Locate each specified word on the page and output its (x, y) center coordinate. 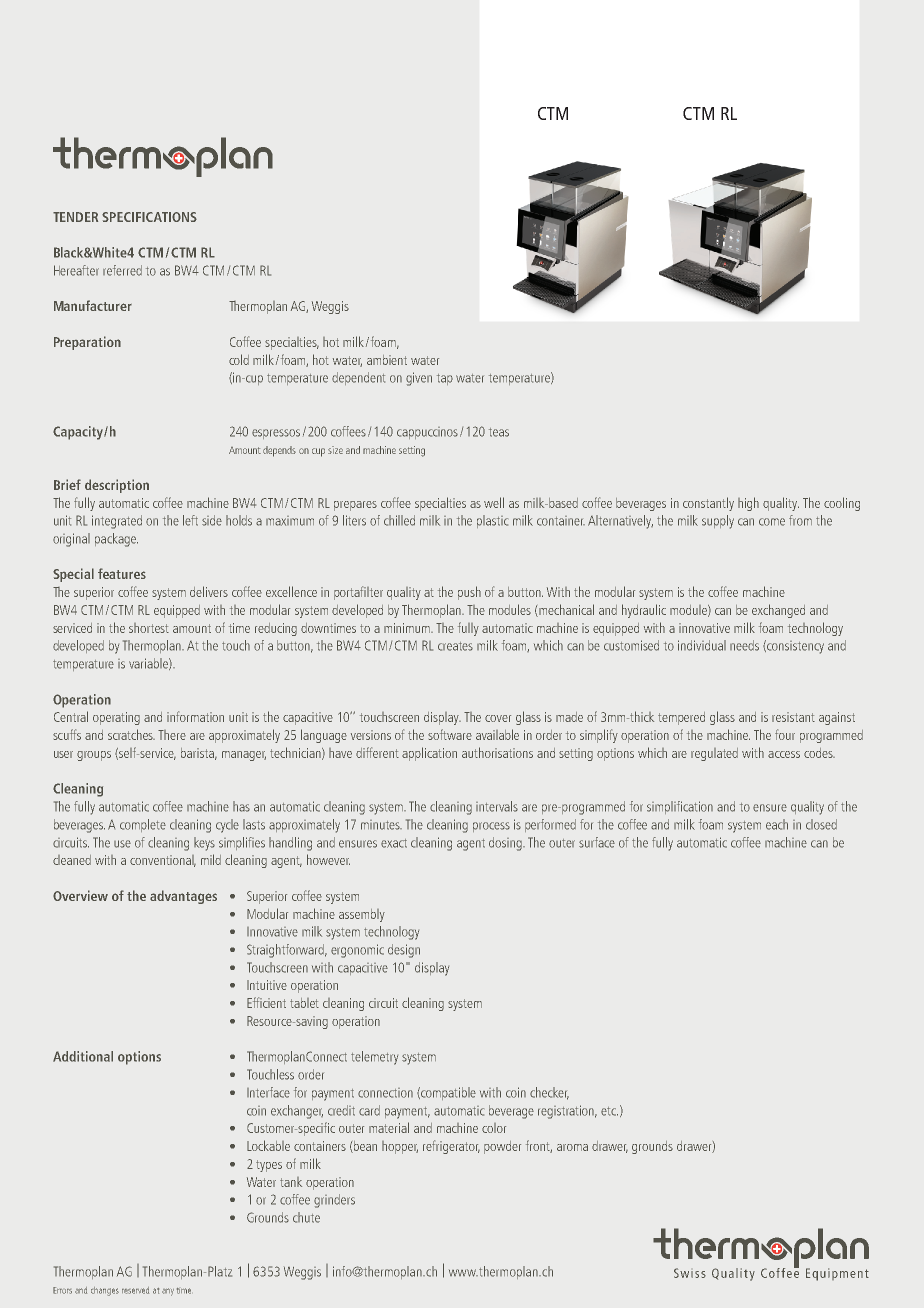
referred (122, 270)
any (168, 1292)
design (404, 951)
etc (609, 1111)
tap (445, 379)
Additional (83, 1056)
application (429, 754)
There (172, 735)
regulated (714, 754)
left (190, 520)
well (494, 502)
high (748, 504)
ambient (387, 360)
